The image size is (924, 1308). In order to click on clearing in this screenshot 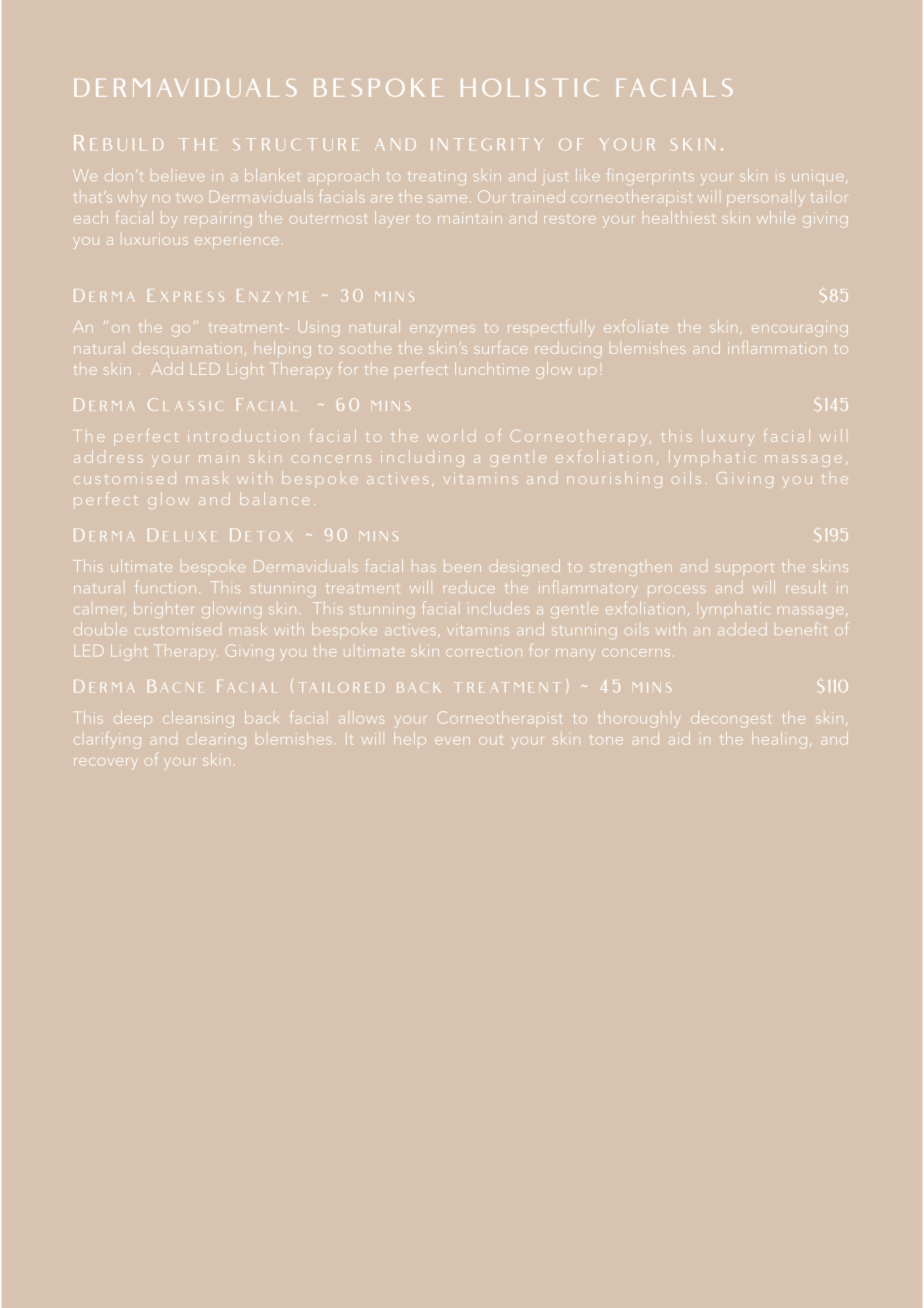, I will do `click(216, 741)`.
